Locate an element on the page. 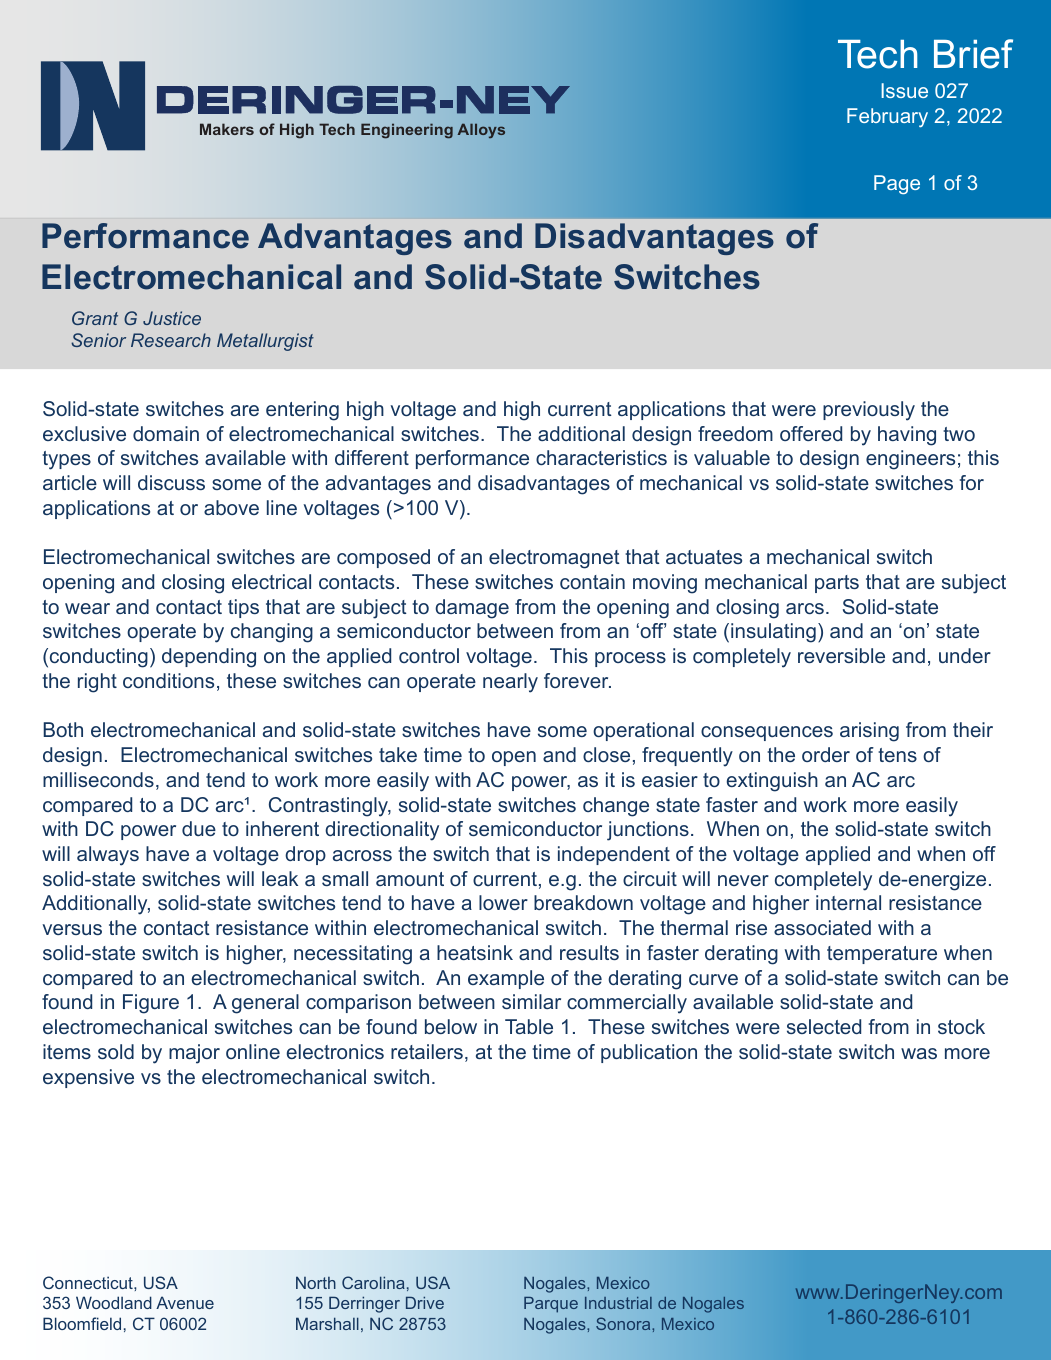 This document has width=1051, height=1360. internal is located at coordinates (848, 902).
